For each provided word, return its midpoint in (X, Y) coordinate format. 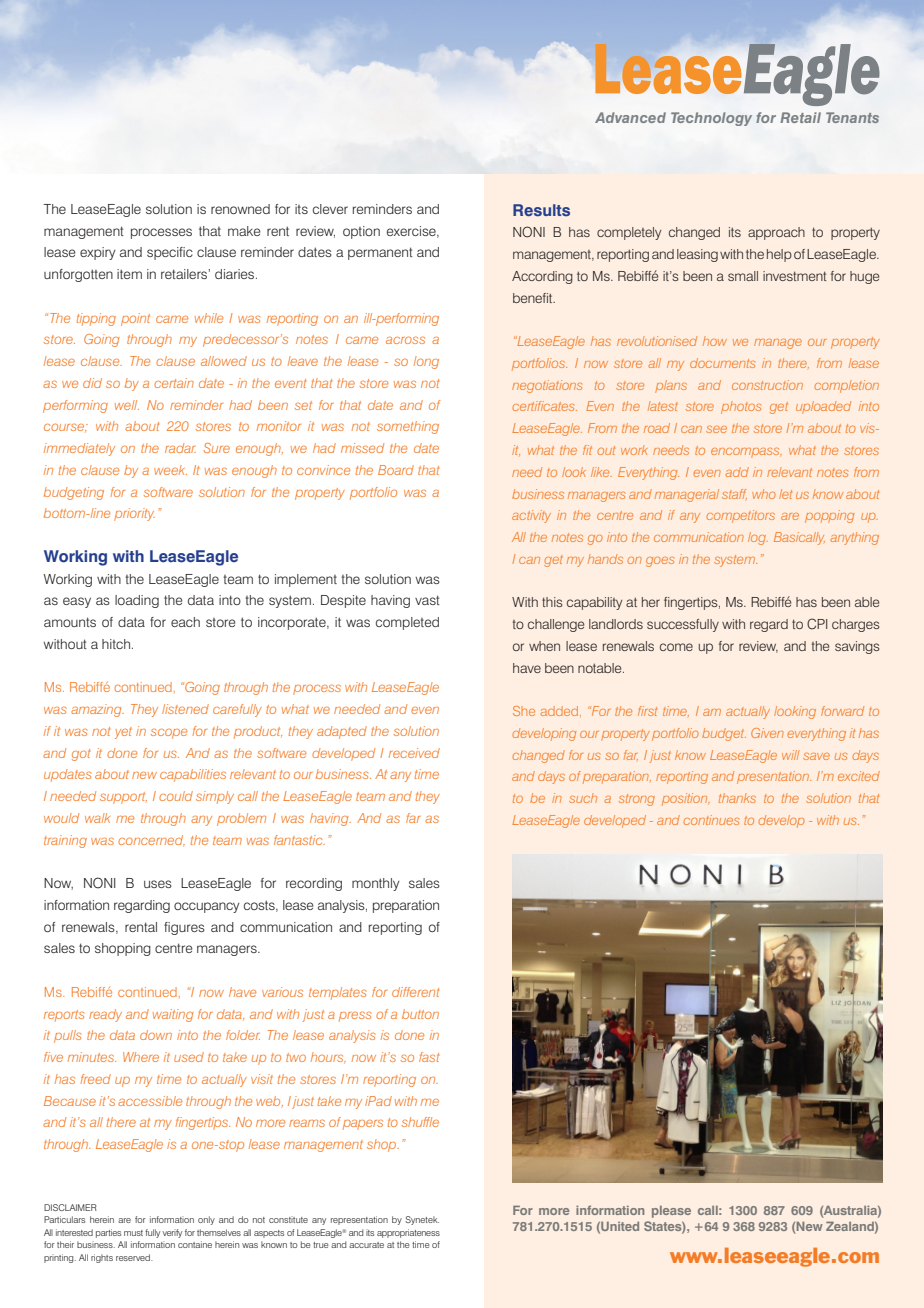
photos (741, 408)
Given (767, 733)
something (408, 427)
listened (185, 709)
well (127, 405)
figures (184, 928)
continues (711, 820)
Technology (711, 119)
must (133, 1233)
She (524, 711)
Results (541, 210)
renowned (240, 209)
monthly (376, 884)
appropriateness (408, 1233)
